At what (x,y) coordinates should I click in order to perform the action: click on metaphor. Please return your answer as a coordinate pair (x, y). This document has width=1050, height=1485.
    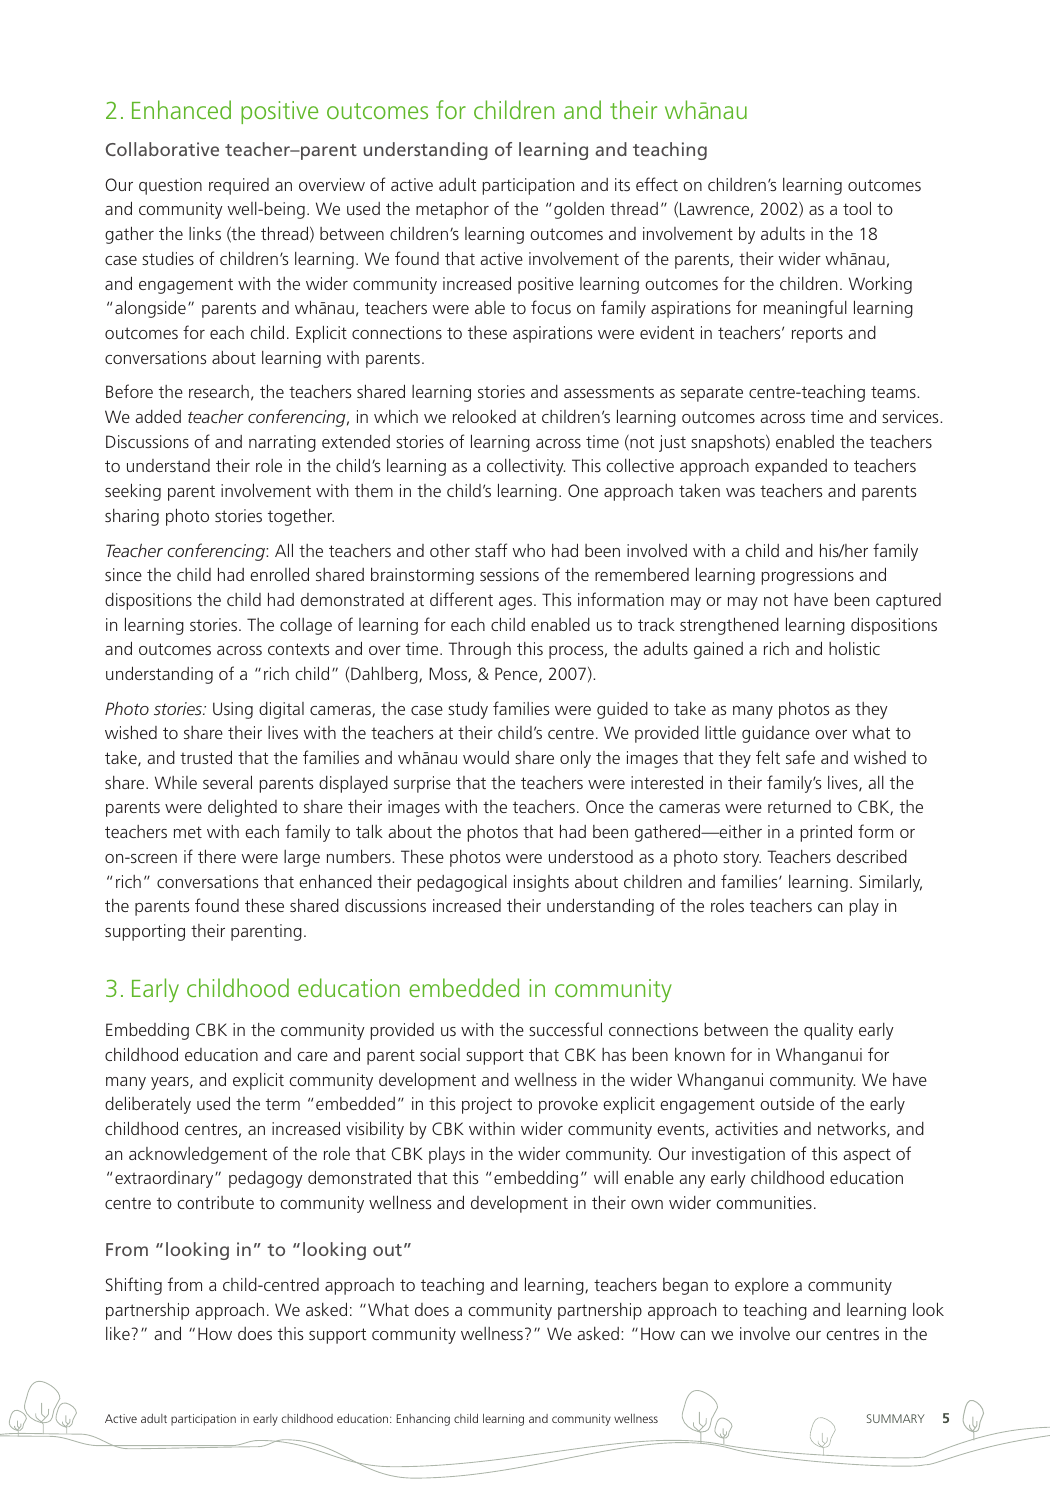
    Looking at the image, I should click on (452, 210).
